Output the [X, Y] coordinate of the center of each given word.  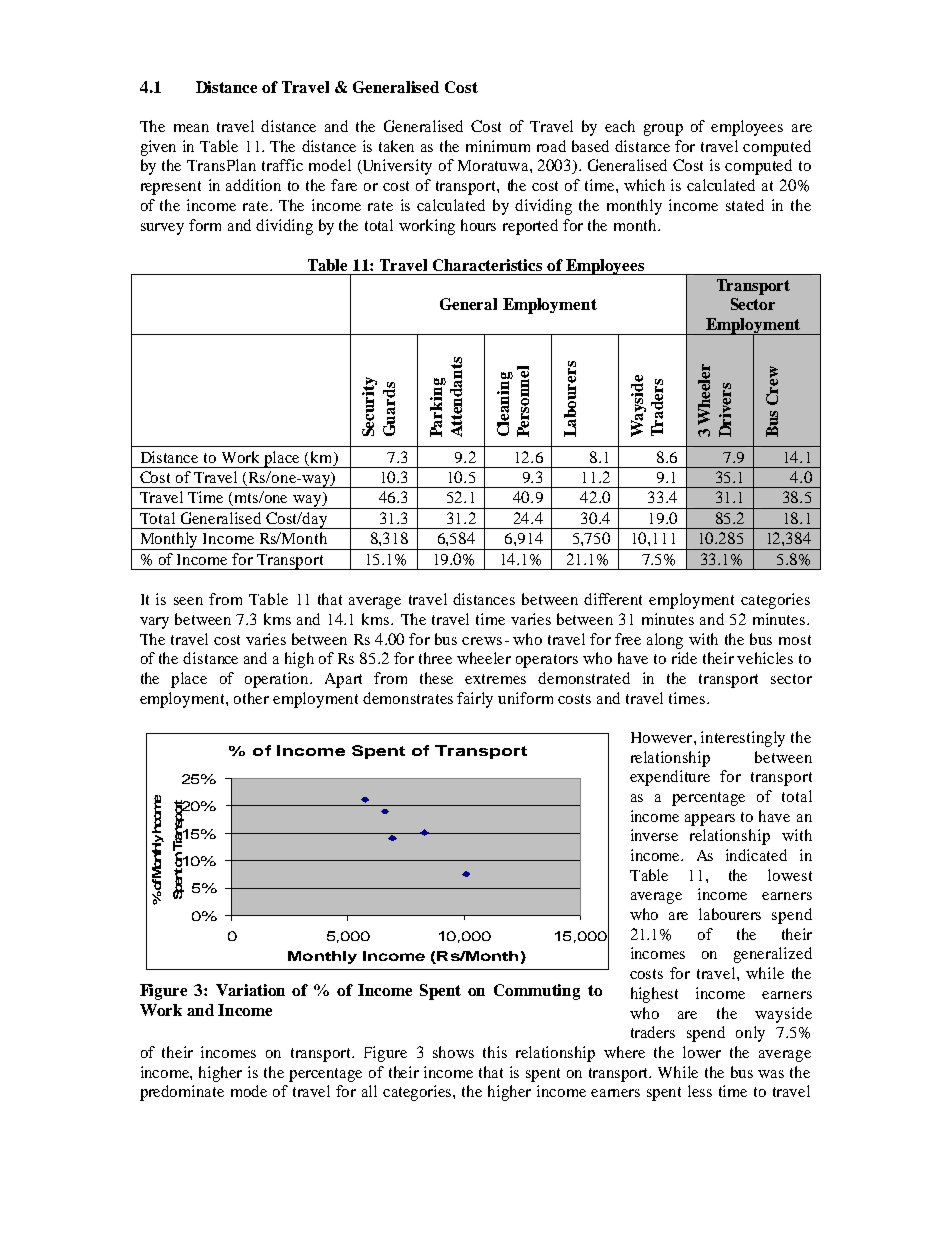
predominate [182, 1093]
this [495, 1052]
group [663, 130]
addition [253, 185]
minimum [498, 146]
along [665, 641]
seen [188, 601]
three [435, 658]
